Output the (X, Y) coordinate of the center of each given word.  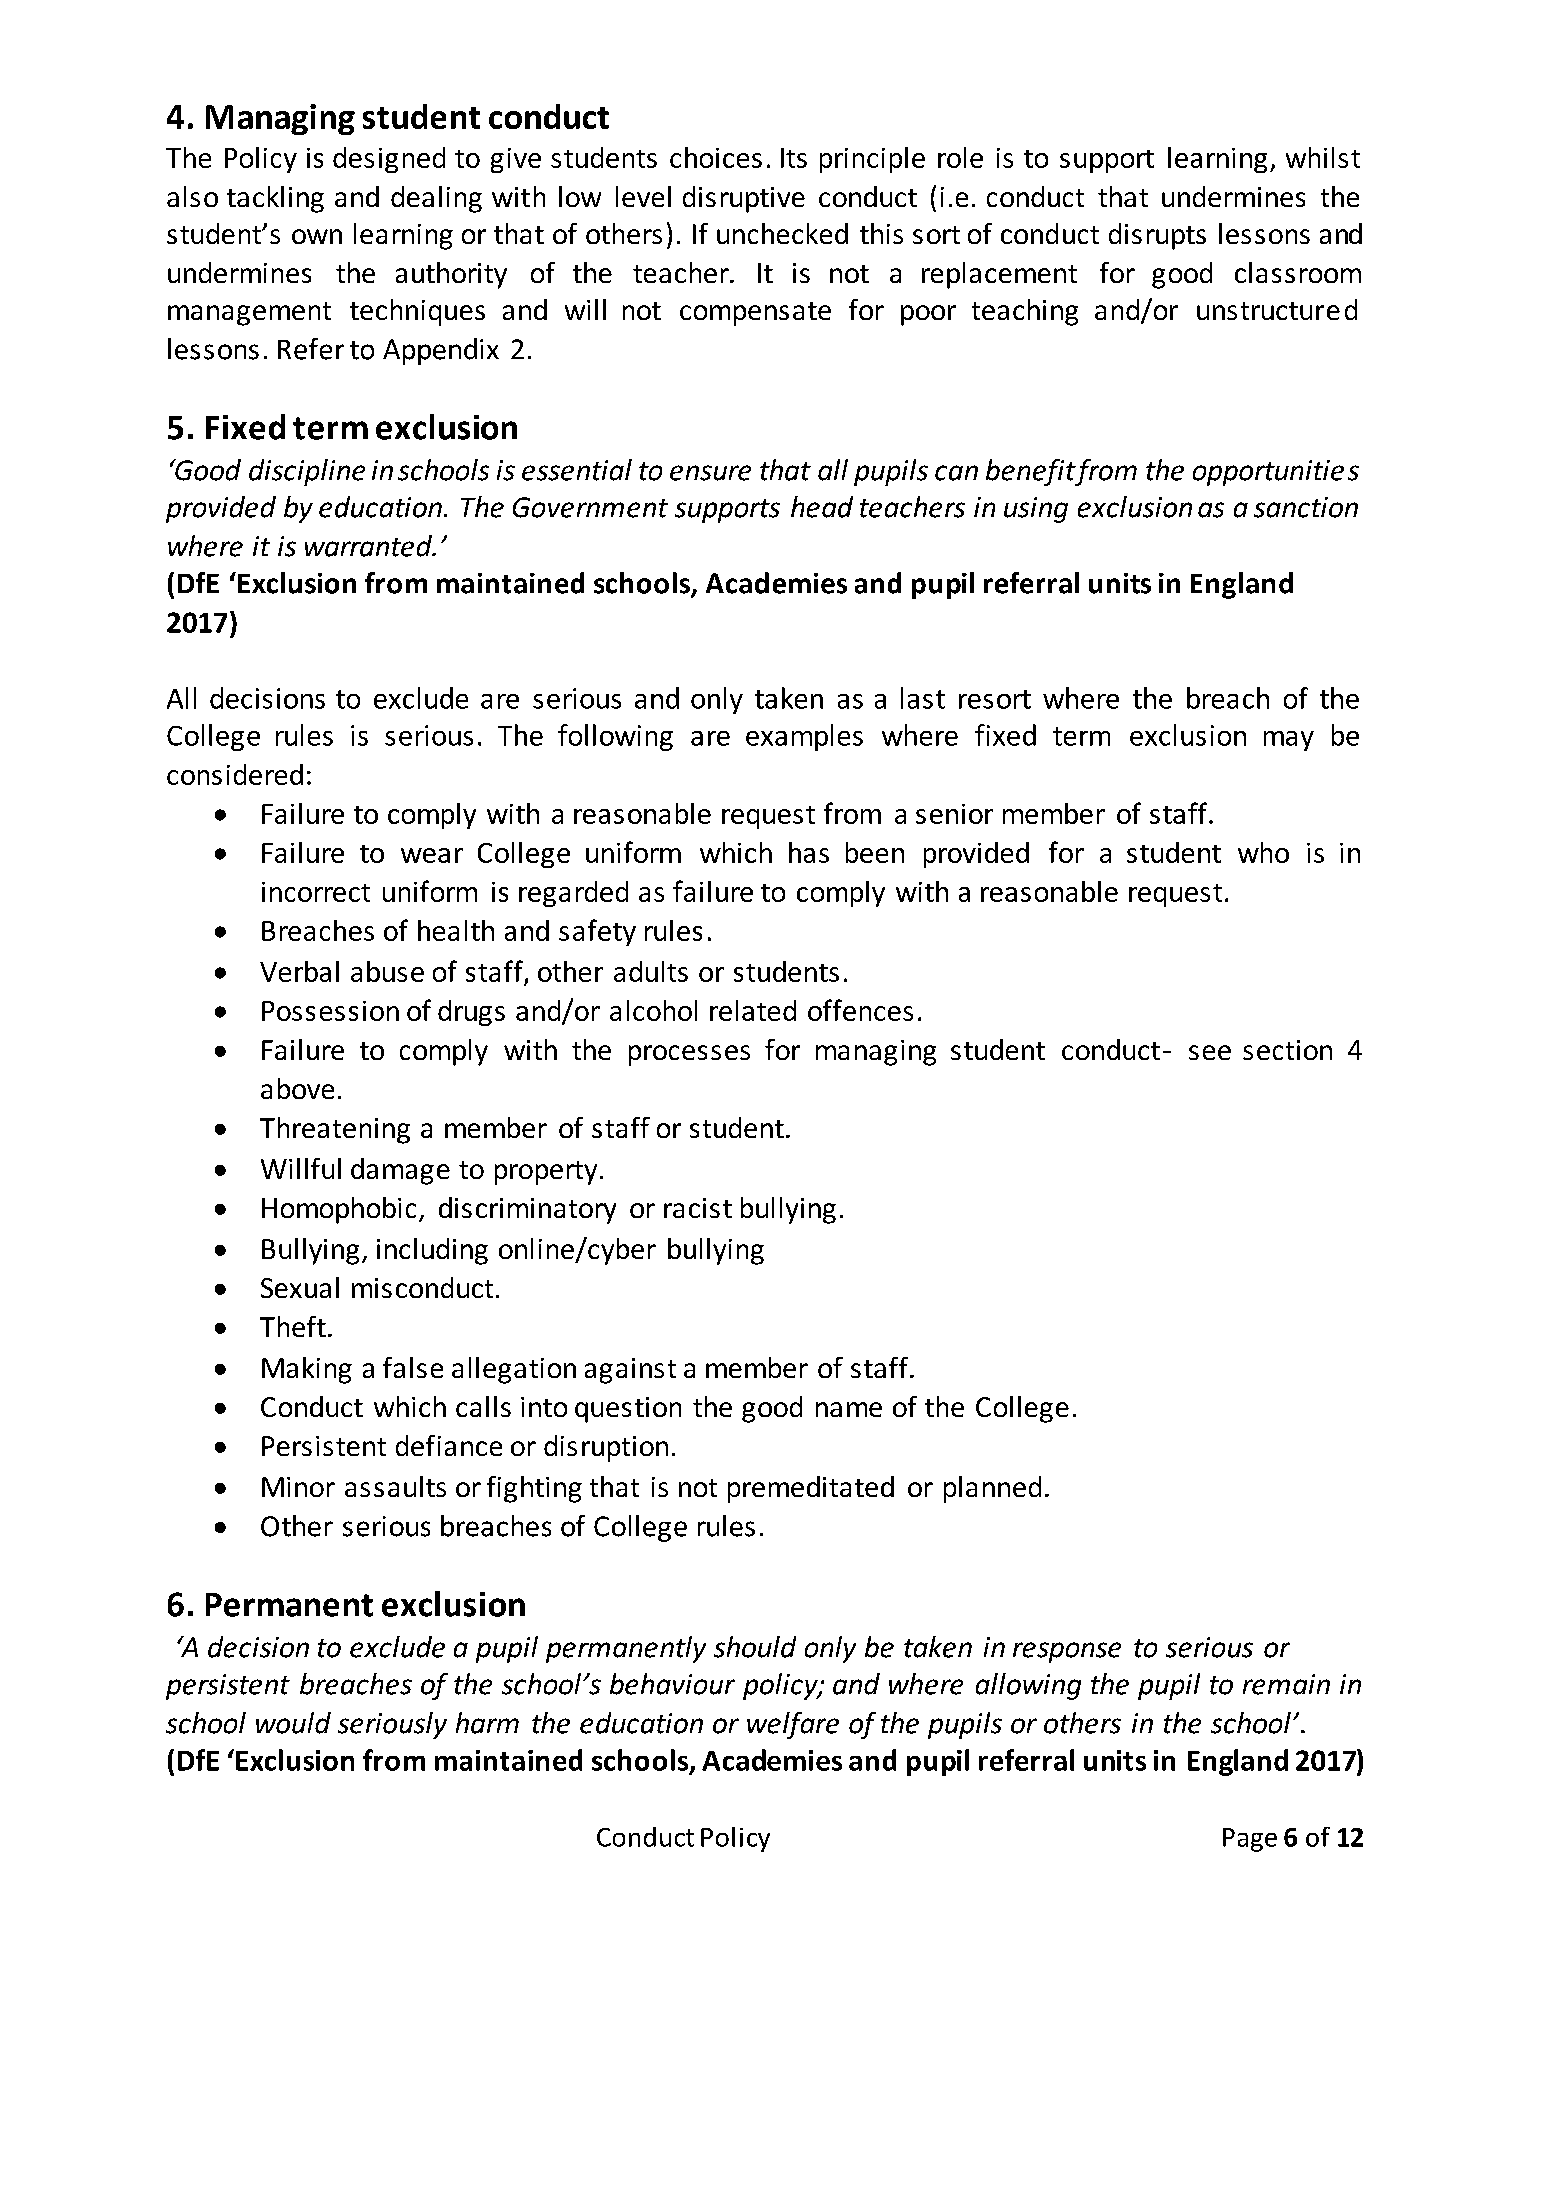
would (293, 1723)
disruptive (744, 199)
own (317, 236)
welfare (793, 1725)
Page (1250, 1840)
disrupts (1157, 236)
